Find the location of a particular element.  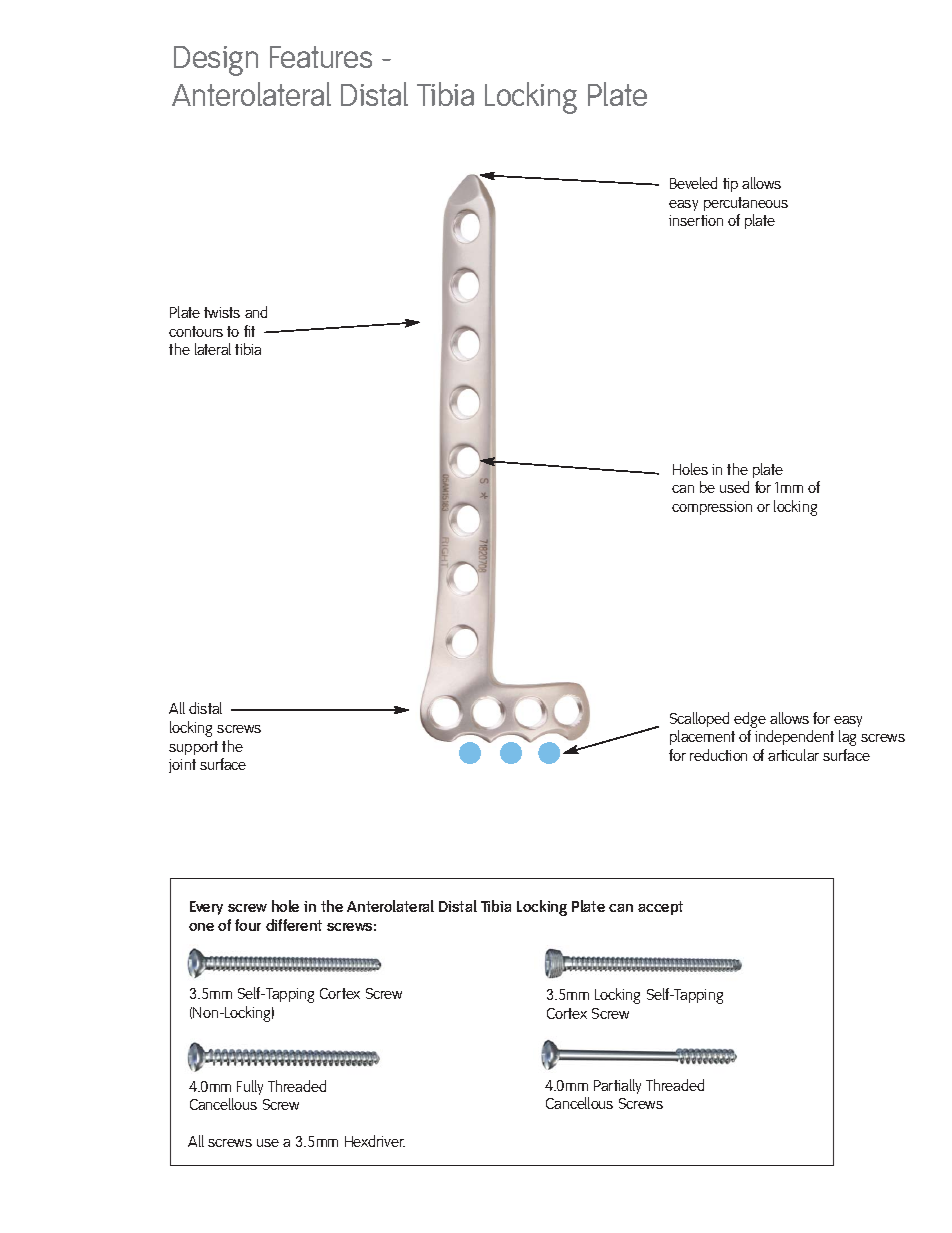

Fully is located at coordinates (250, 1087).
